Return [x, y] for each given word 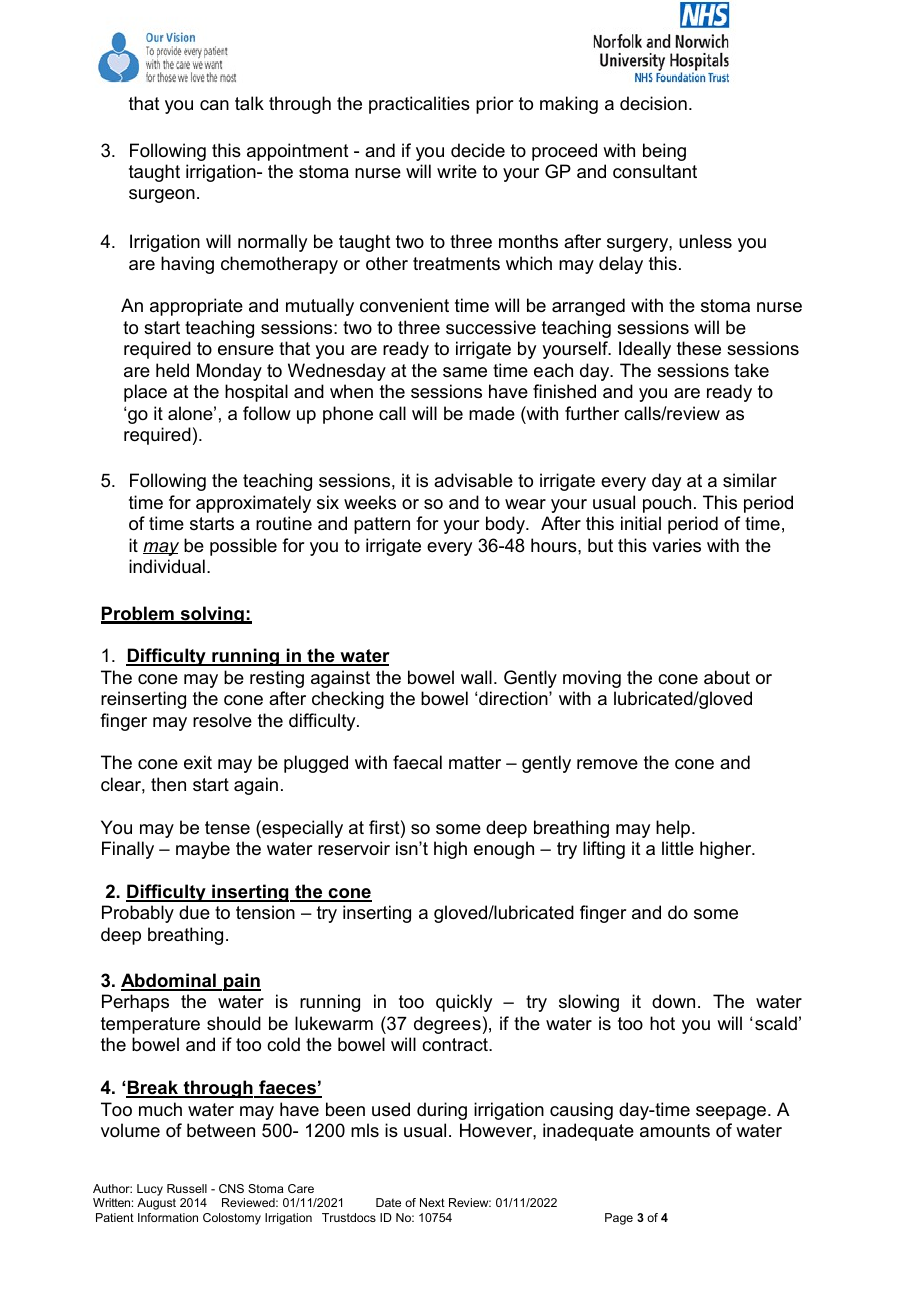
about [727, 677]
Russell [187, 1188]
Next [432, 1202]
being [664, 152]
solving [212, 615]
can [214, 105]
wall [476, 677]
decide [478, 150]
